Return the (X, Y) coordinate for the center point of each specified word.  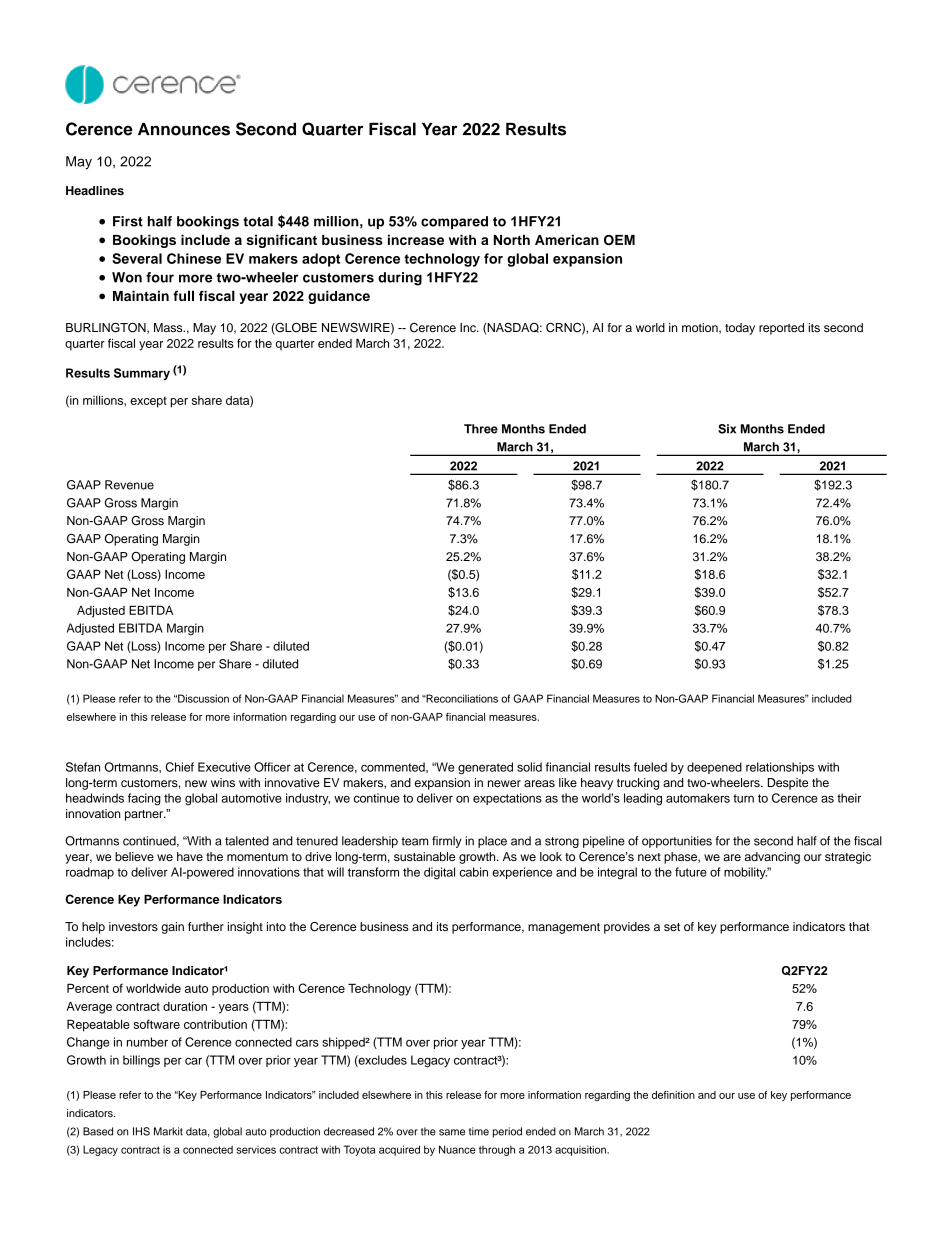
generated (485, 768)
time (479, 1131)
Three (481, 429)
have (190, 856)
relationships (780, 768)
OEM (619, 240)
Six (727, 429)
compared (454, 222)
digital (439, 873)
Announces (184, 129)
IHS (141, 1131)
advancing (772, 858)
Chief (180, 767)
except (148, 402)
